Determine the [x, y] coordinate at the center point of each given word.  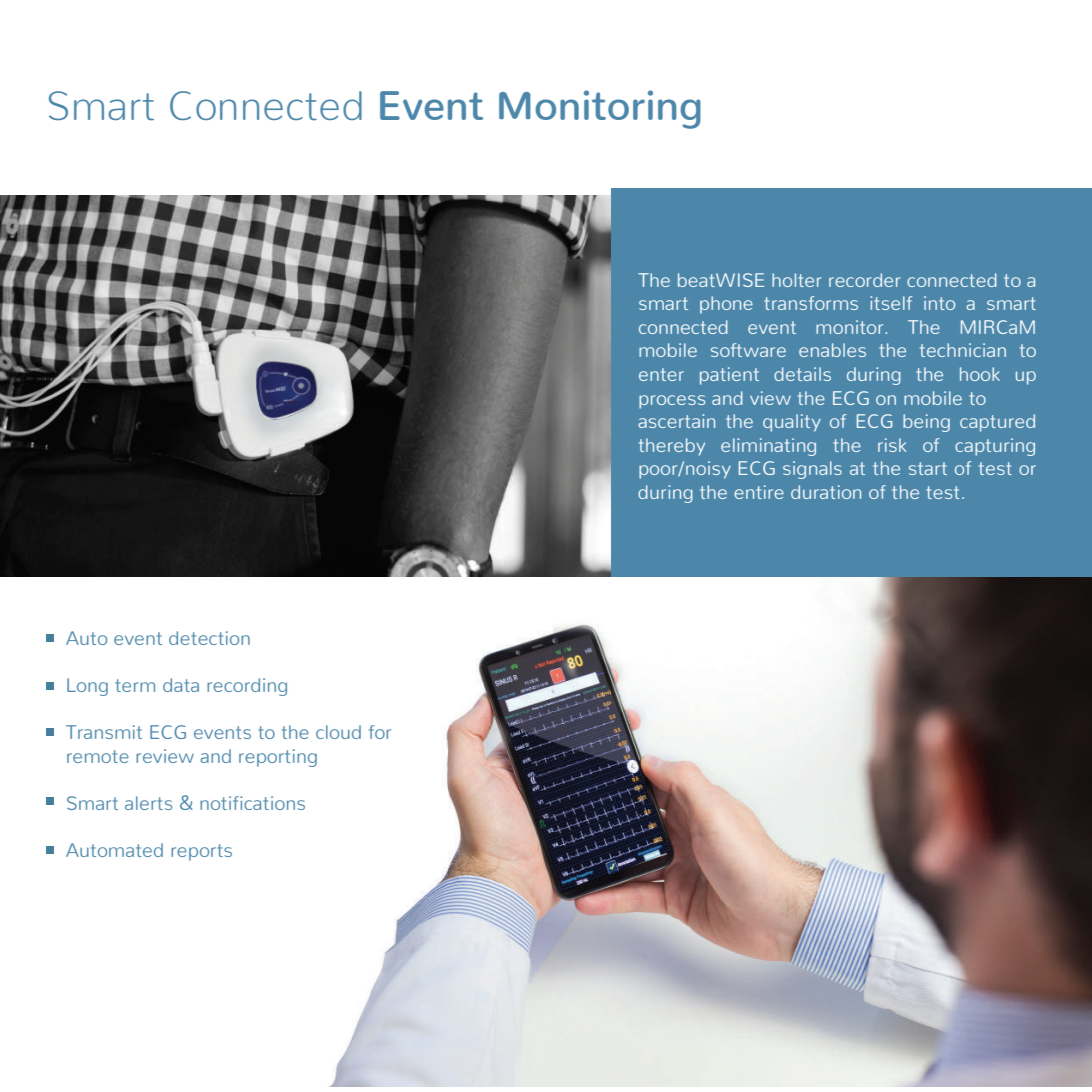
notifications [252, 803]
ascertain [676, 421]
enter [661, 374]
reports [201, 852]
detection [209, 638]
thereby [672, 447]
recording [247, 687]
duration [826, 492]
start [928, 468]
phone [726, 305]
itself [891, 303]
